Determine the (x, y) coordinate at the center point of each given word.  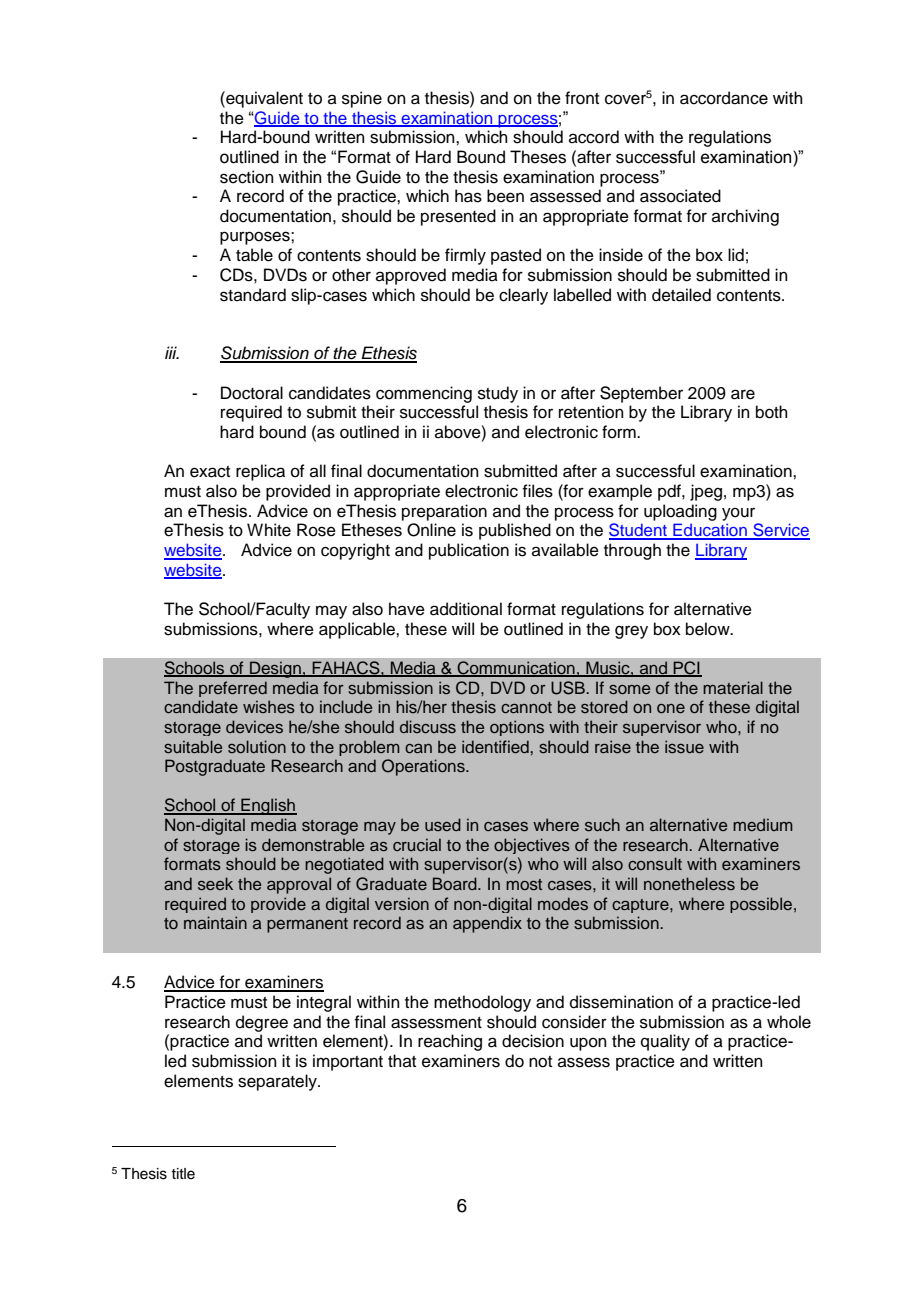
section (247, 177)
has (468, 196)
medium (763, 824)
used (443, 824)
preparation (444, 512)
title (183, 1174)
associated (680, 196)
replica (260, 472)
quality (665, 1042)
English (268, 806)
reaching (450, 1042)
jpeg (706, 492)
